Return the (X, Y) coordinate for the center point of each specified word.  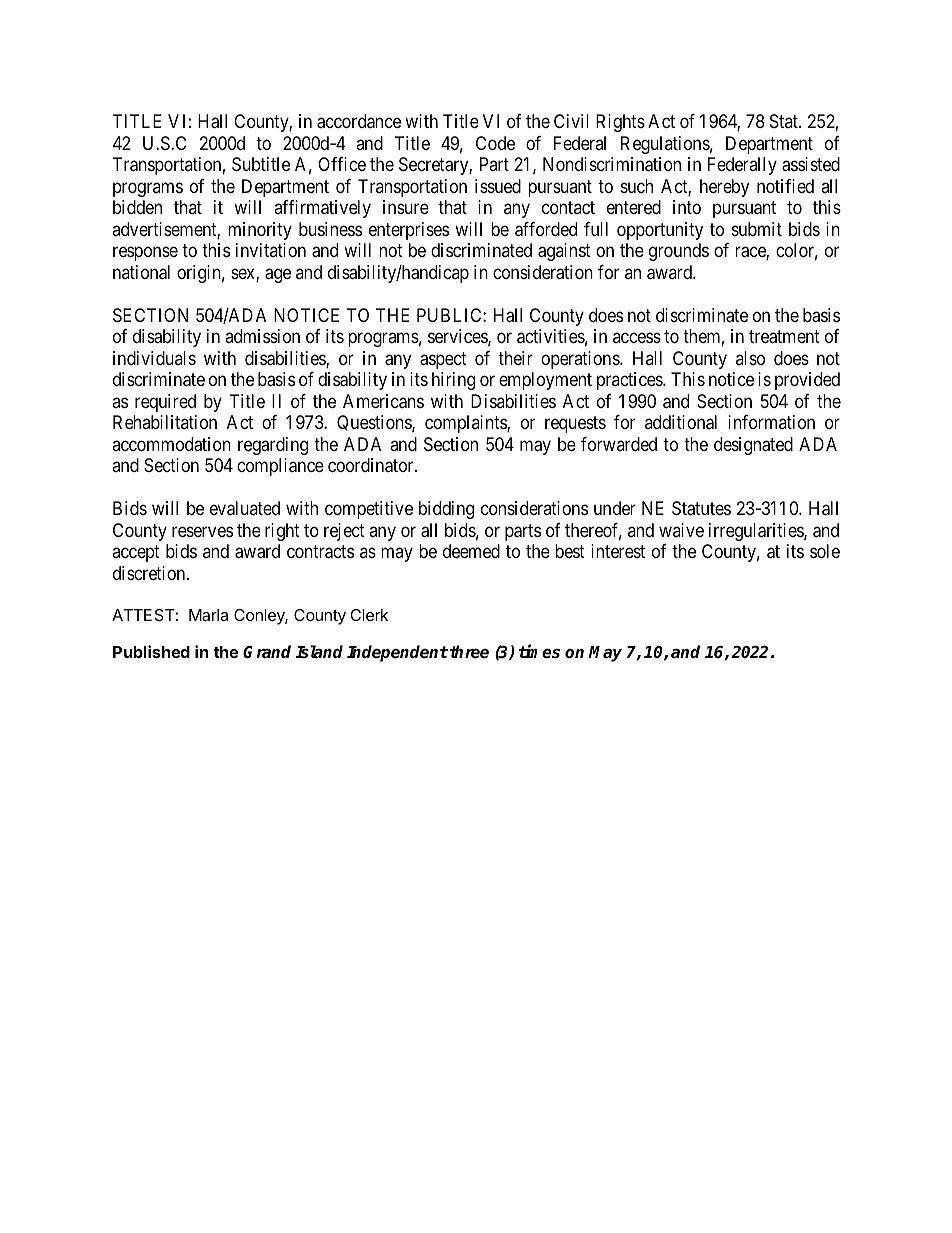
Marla (208, 615)
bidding (446, 510)
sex (244, 275)
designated (753, 446)
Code (495, 143)
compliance (280, 467)
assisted (811, 164)
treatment (784, 337)
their (515, 358)
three (469, 652)
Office (342, 164)
